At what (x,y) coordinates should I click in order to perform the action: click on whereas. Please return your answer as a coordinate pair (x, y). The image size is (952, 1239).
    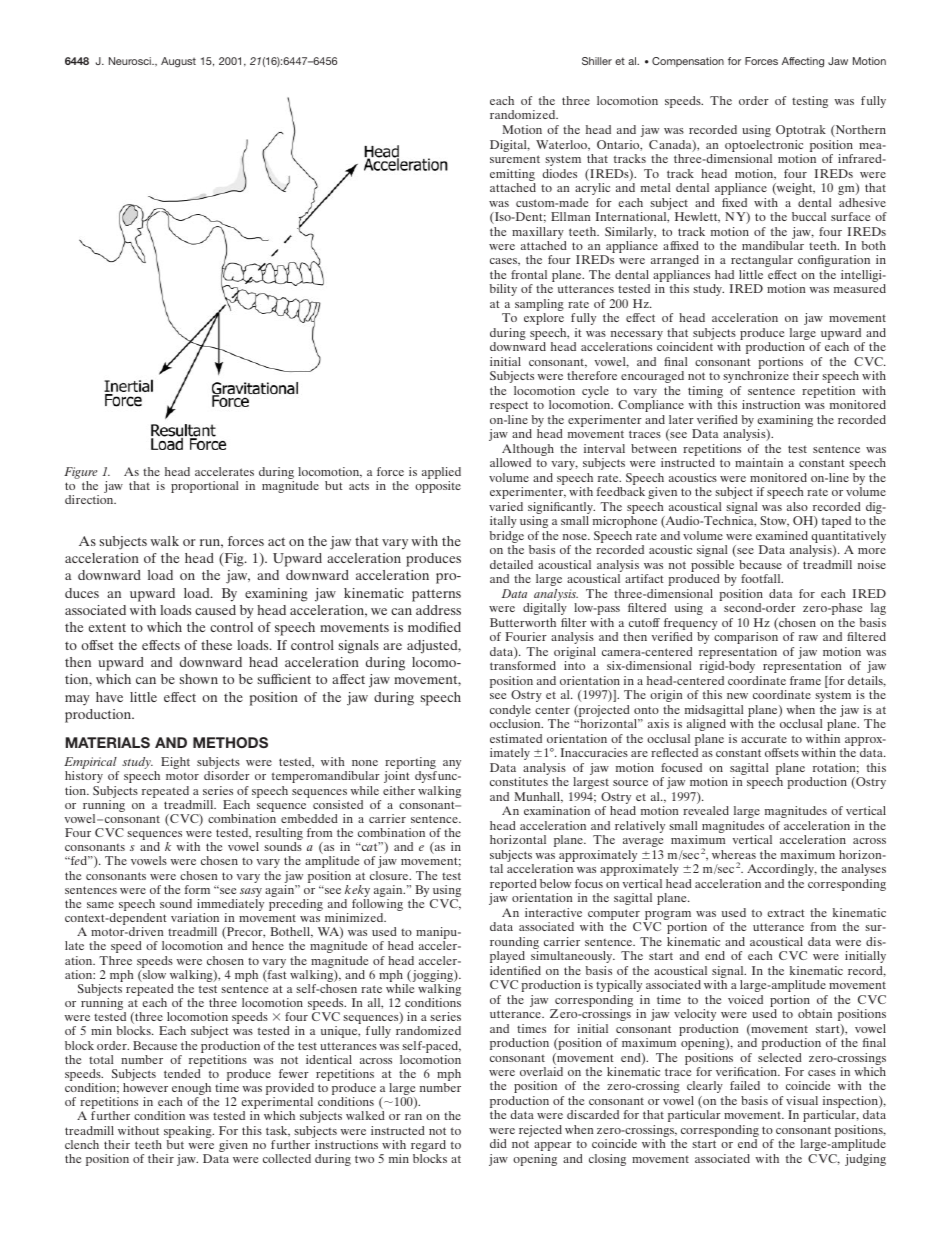
    Looking at the image, I should click on (734, 854).
